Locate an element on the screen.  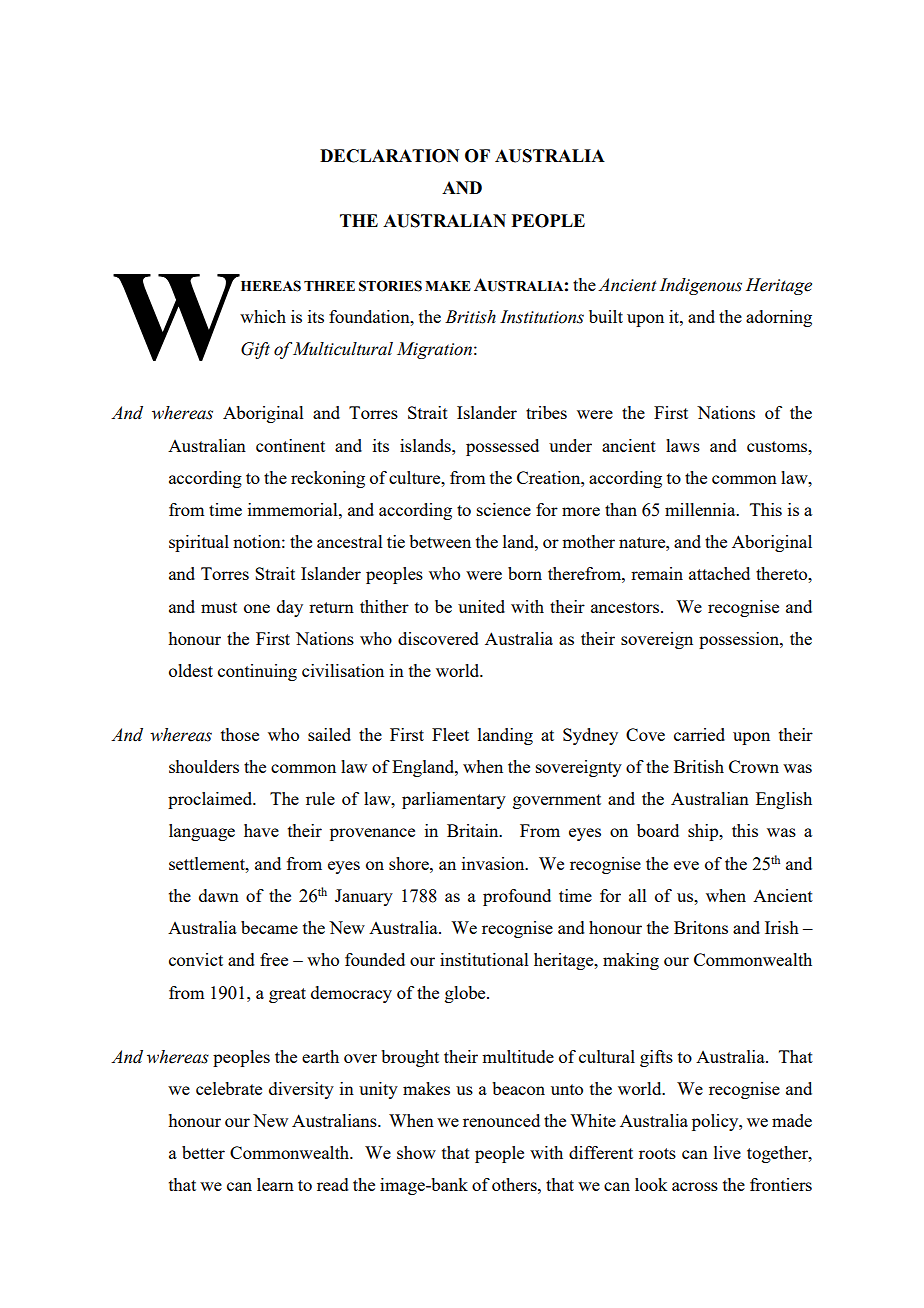
STORIES is located at coordinates (390, 286).
